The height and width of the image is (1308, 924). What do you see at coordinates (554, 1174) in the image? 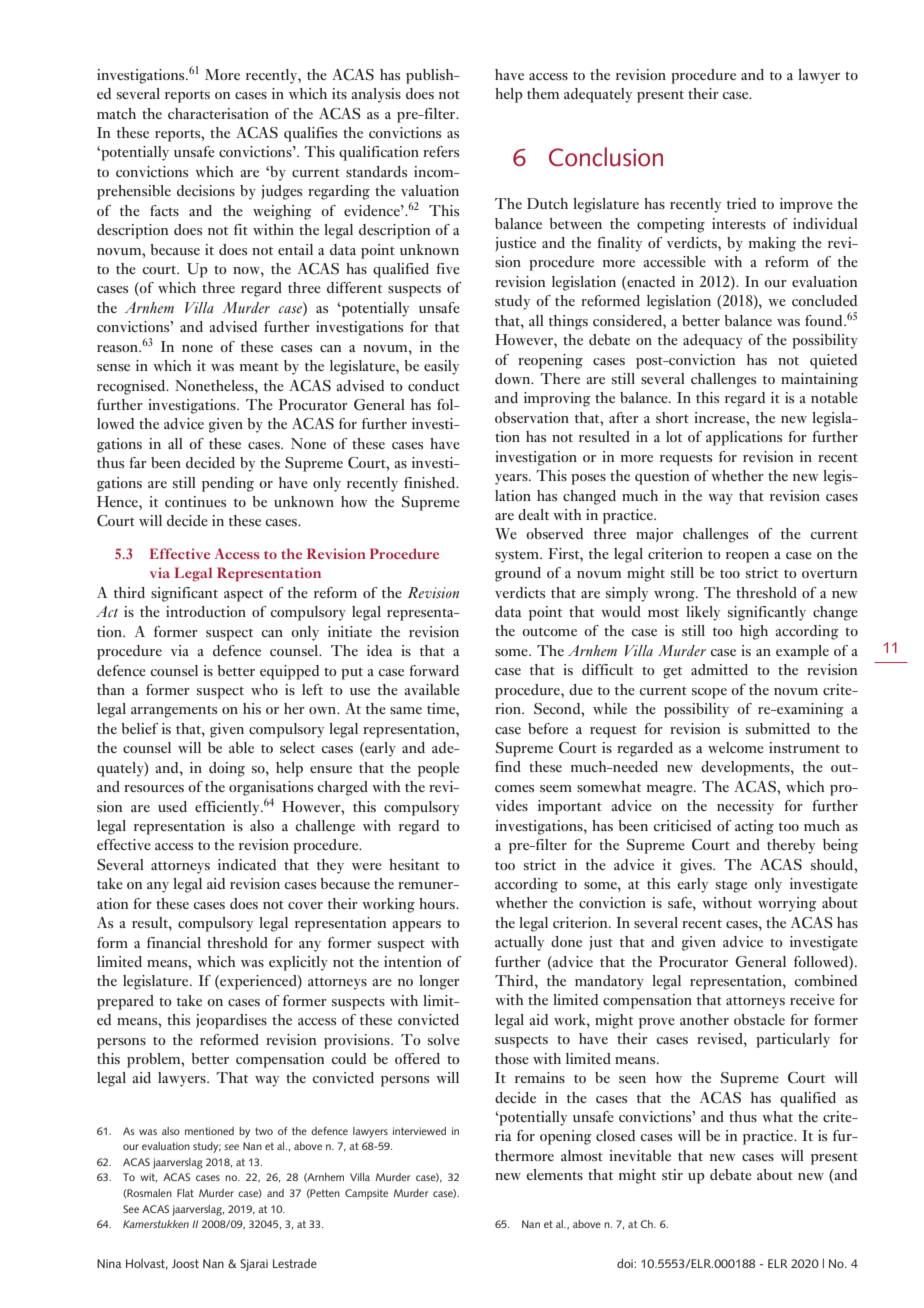
I see `elements` at bounding box center [554, 1174].
